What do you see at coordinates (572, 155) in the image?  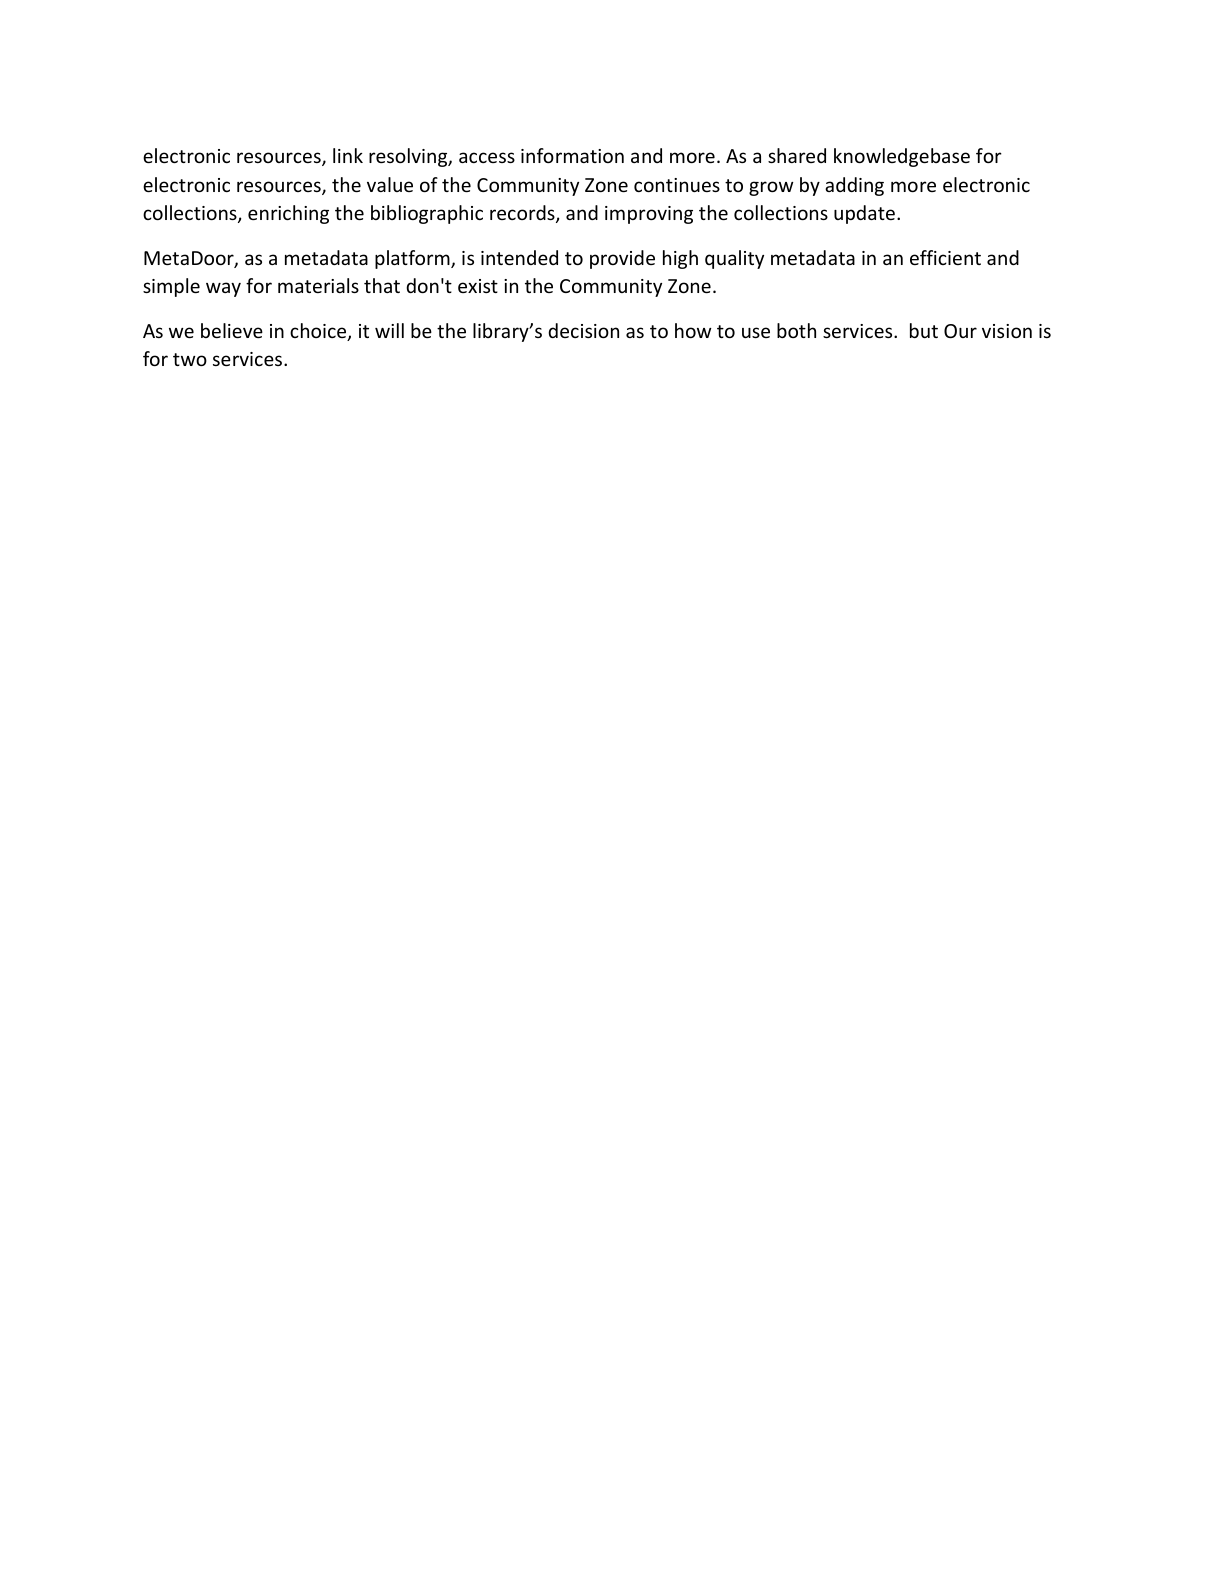 I see `information` at bounding box center [572, 155].
